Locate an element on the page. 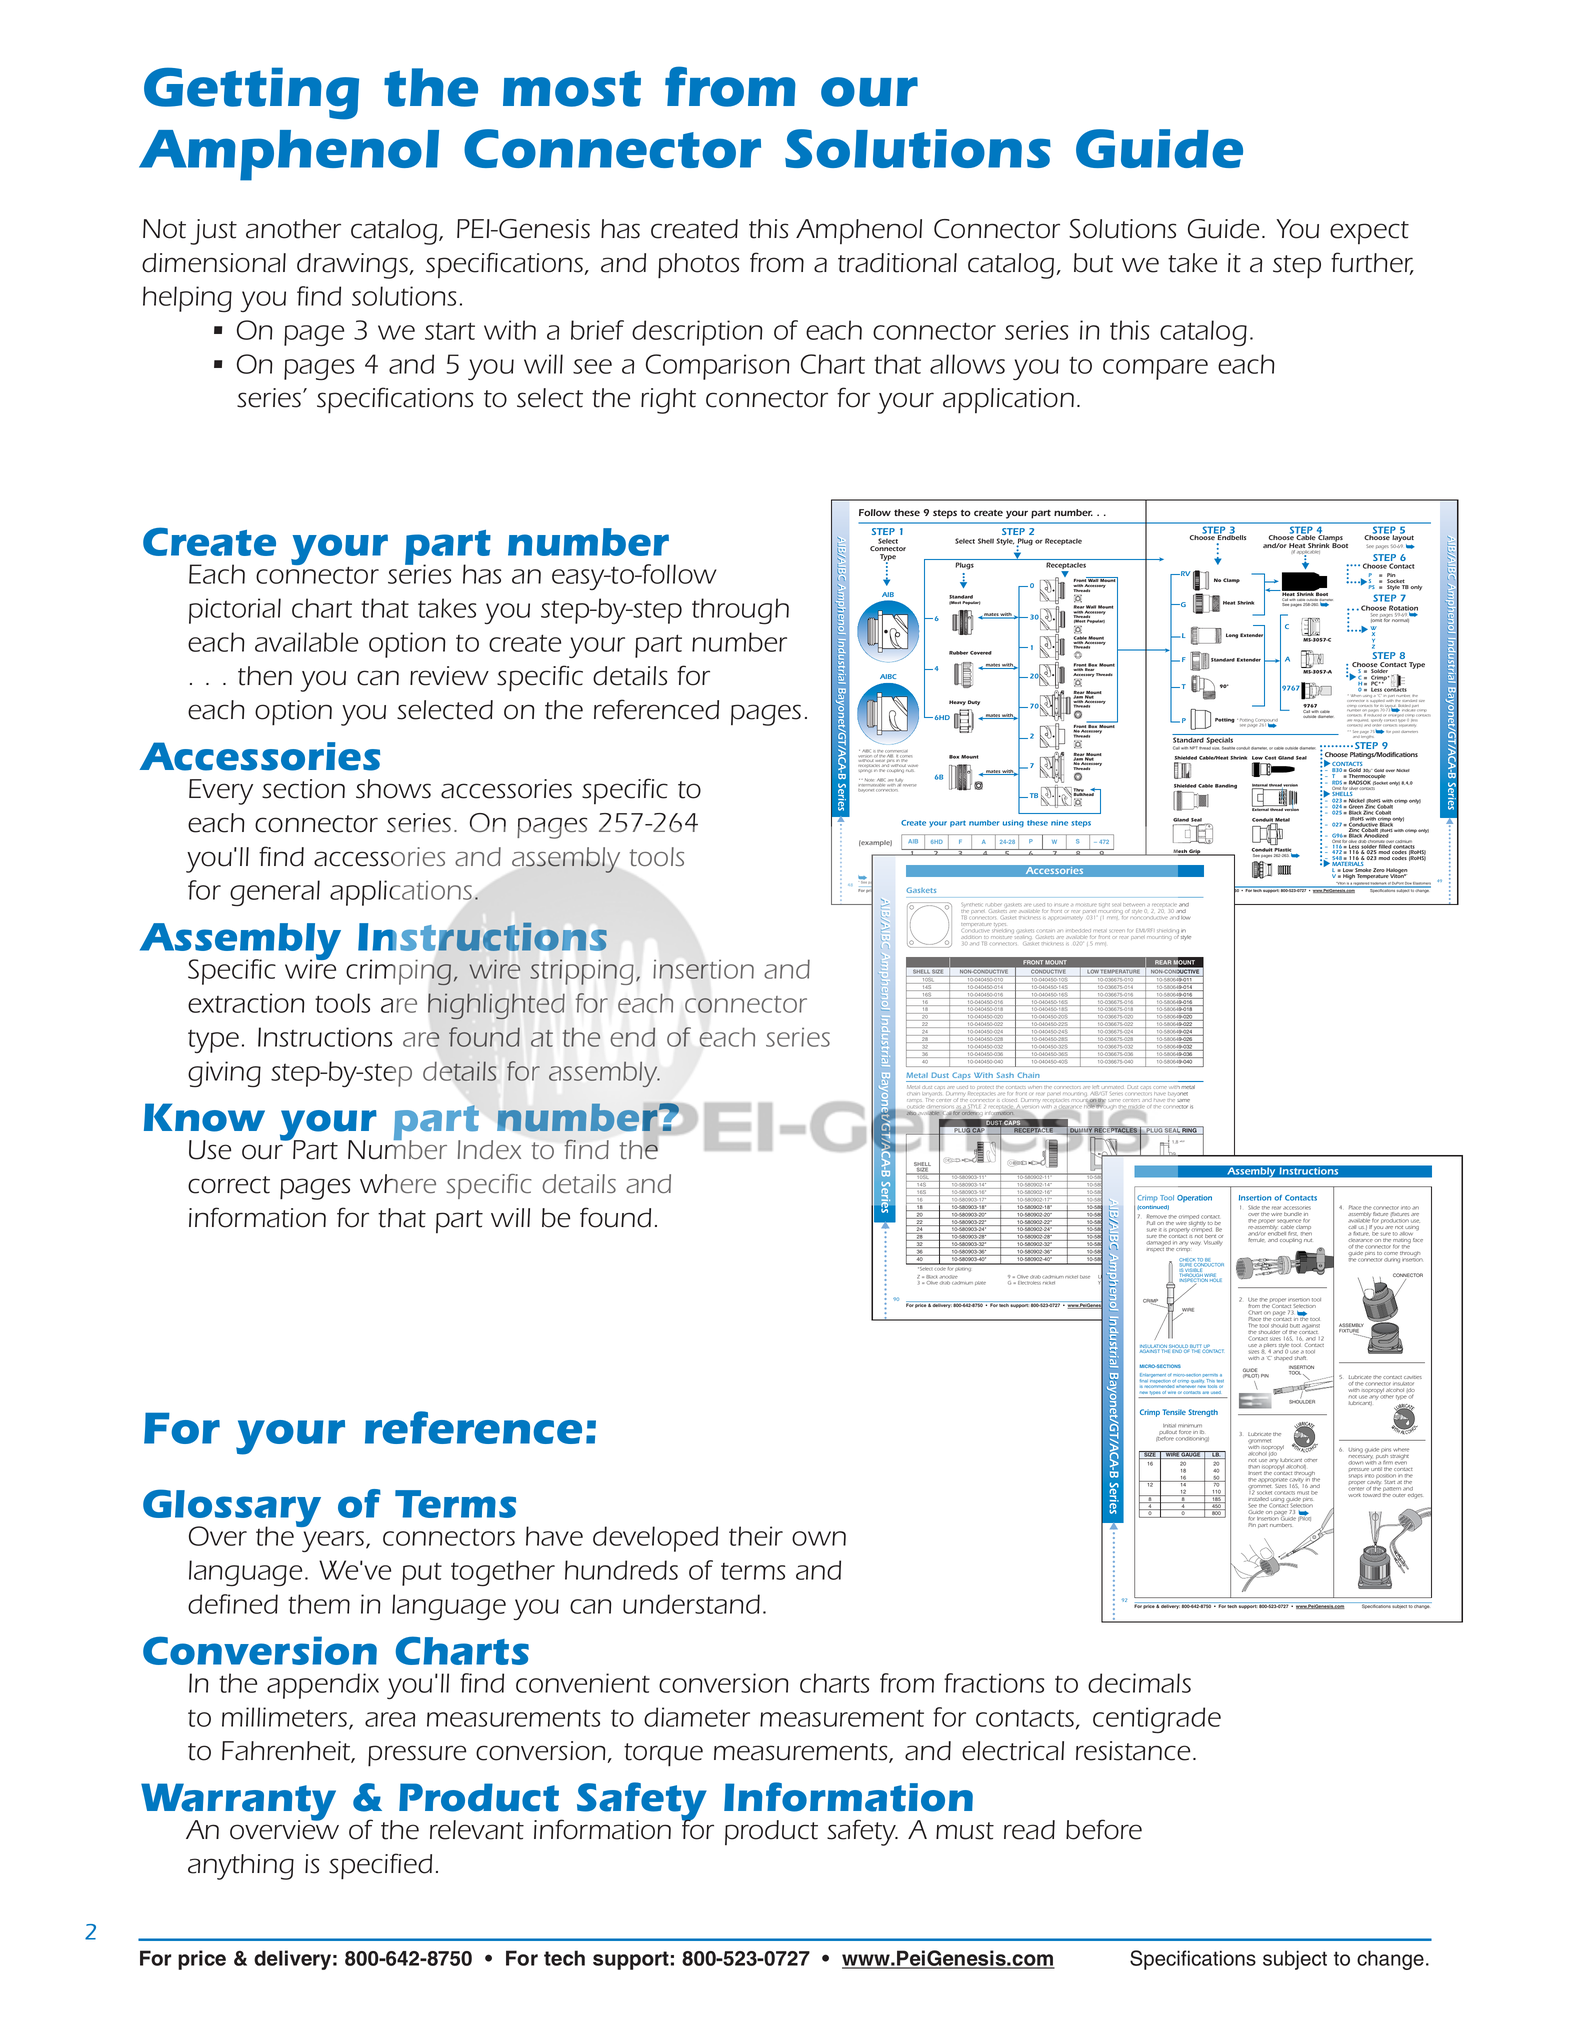 The width and height of the image is (1570, 2032). specified is located at coordinates (380, 1866).
